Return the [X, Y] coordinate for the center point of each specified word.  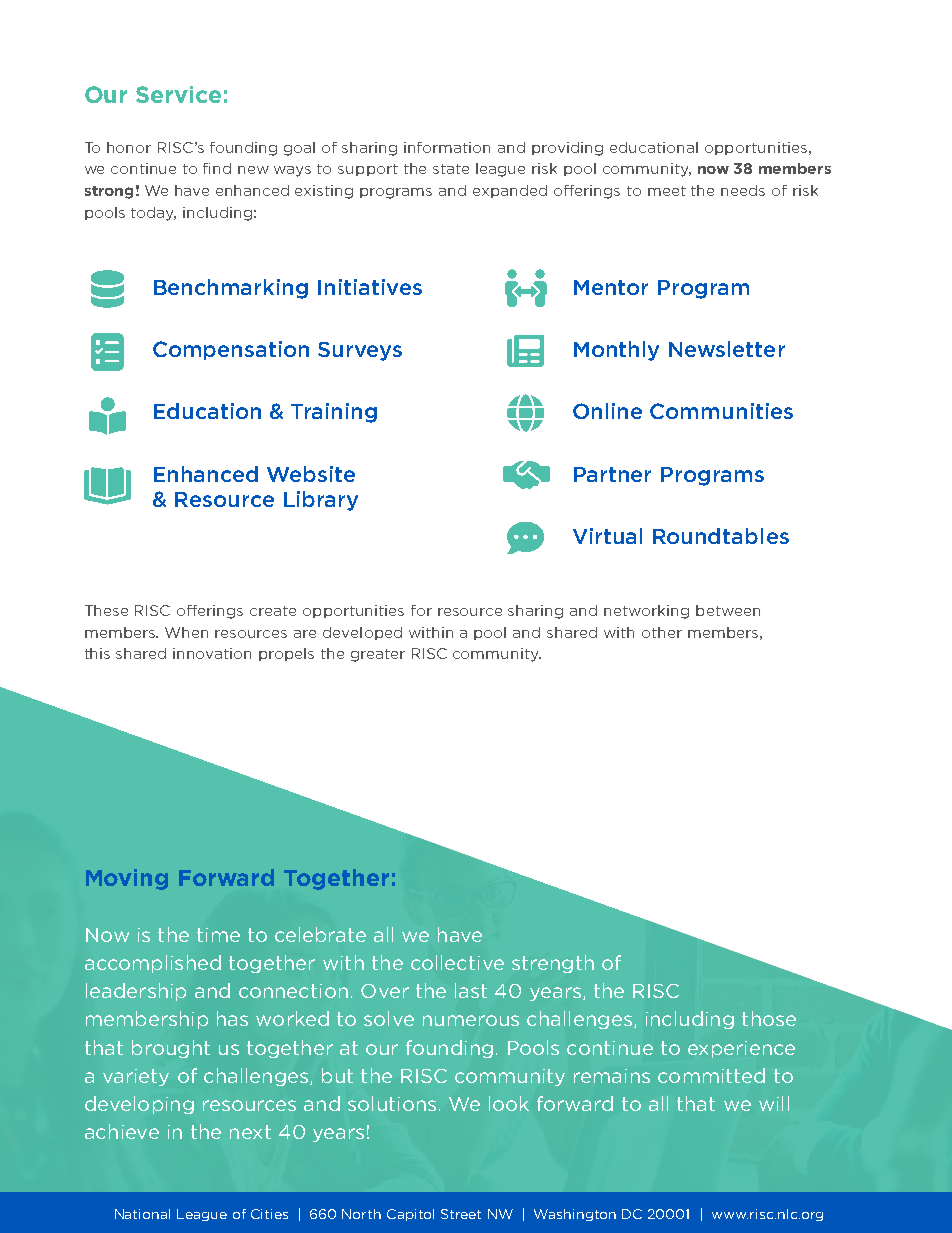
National [142, 1214]
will [774, 1103]
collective [457, 962]
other [662, 632]
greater [378, 655]
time [218, 935]
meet [667, 191]
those [769, 1018]
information [447, 147]
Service [178, 94]
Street [461, 1214]
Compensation [231, 350]
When [186, 632]
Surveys [360, 351]
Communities [721, 411]
